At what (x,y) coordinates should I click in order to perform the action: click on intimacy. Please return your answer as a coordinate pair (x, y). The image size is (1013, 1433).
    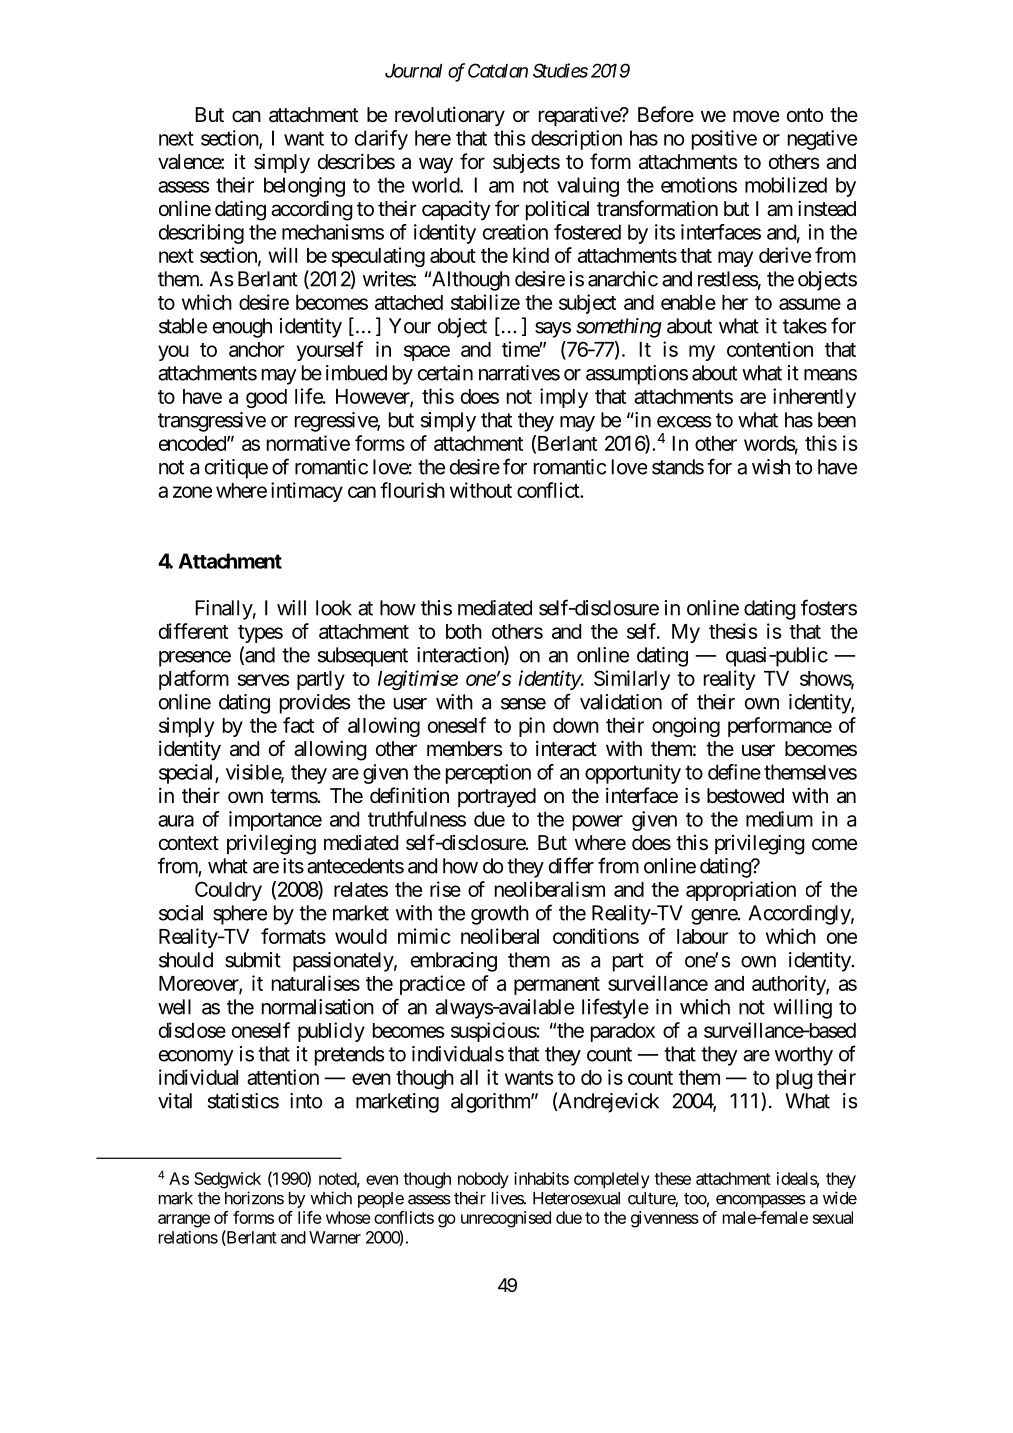
    Looking at the image, I should click on (307, 492).
